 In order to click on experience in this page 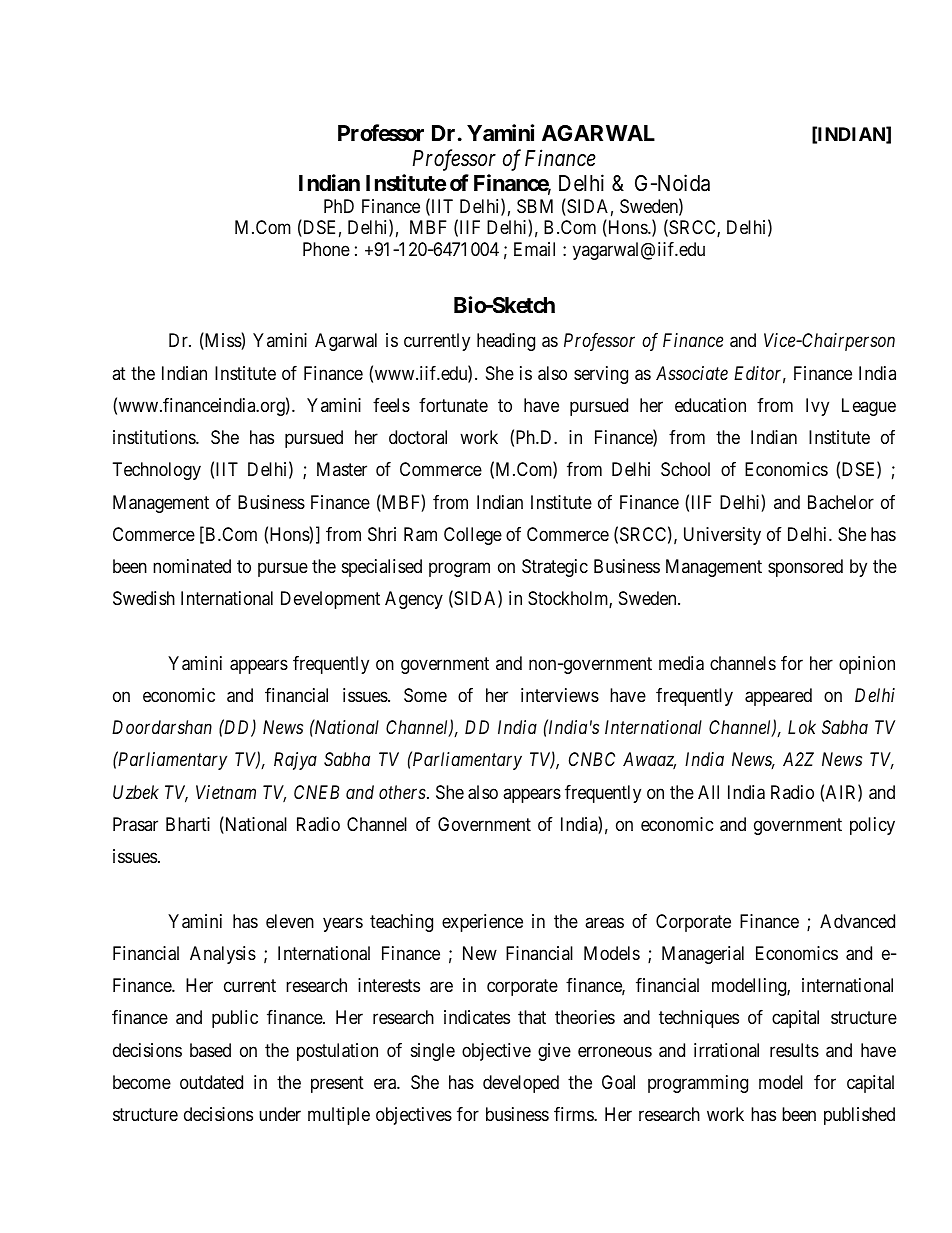, I will do `click(482, 923)`.
